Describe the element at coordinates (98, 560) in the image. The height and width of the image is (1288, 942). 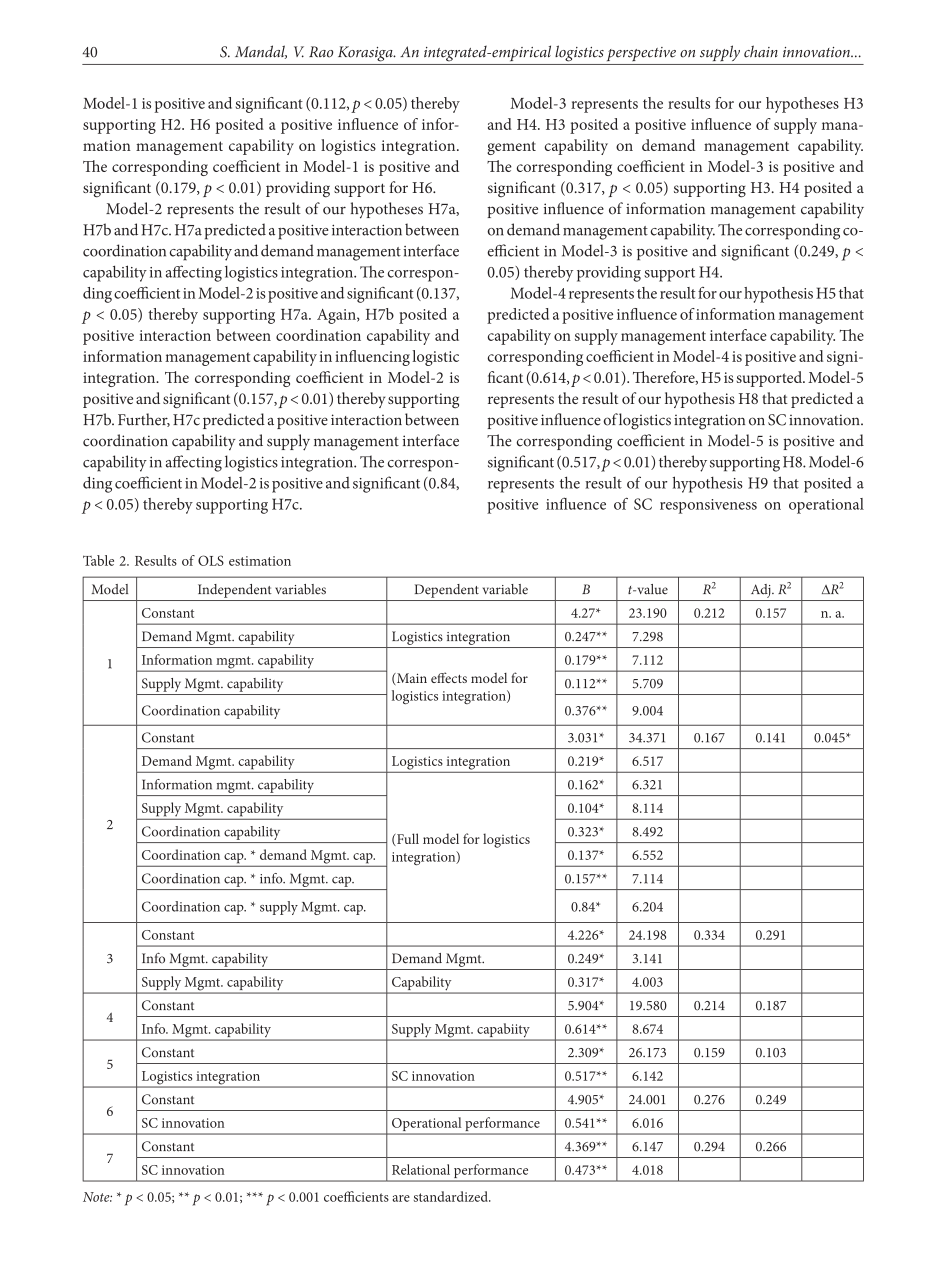
I see `Table` at that location.
